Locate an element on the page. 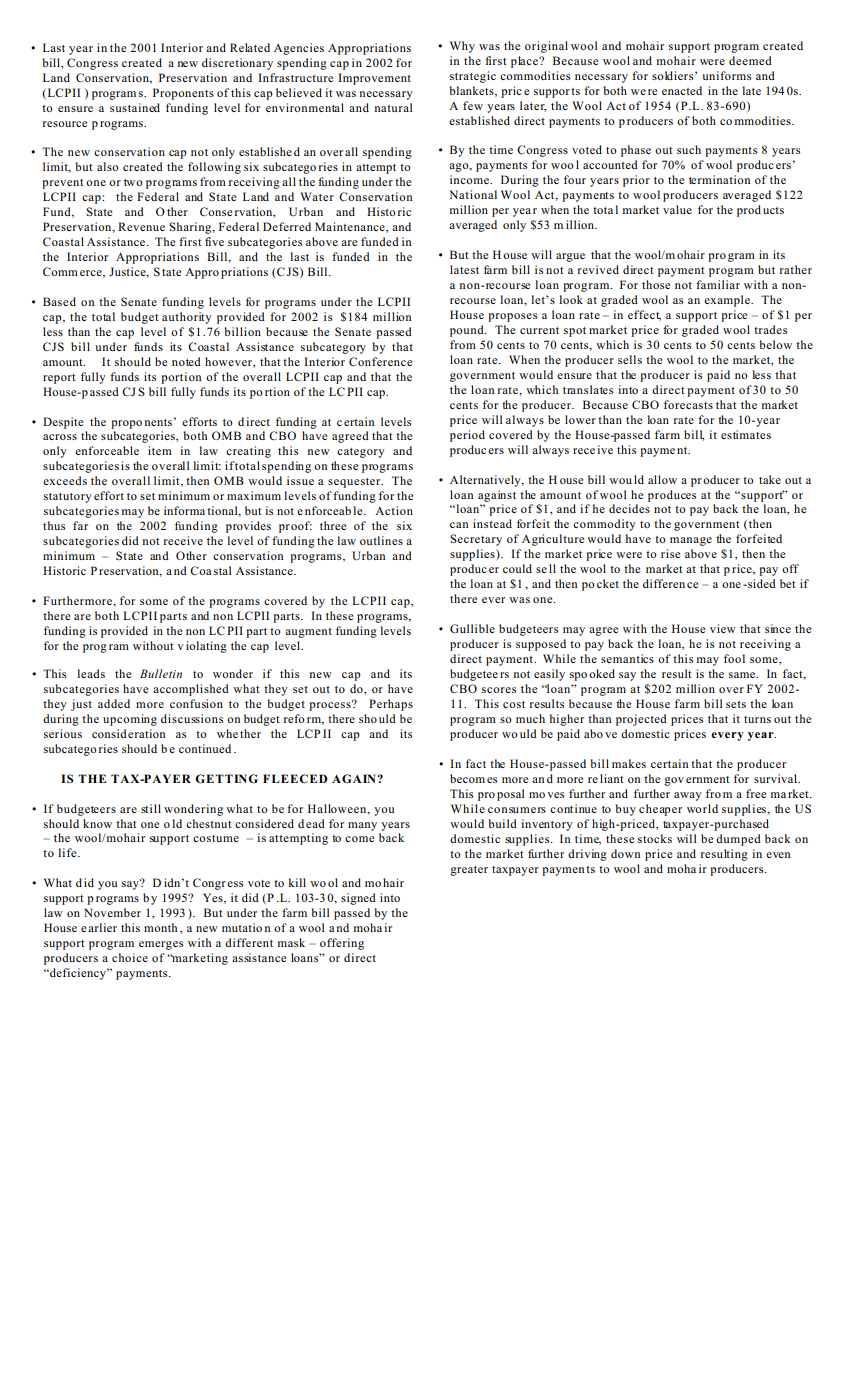  informa is located at coordinates (184, 510).
